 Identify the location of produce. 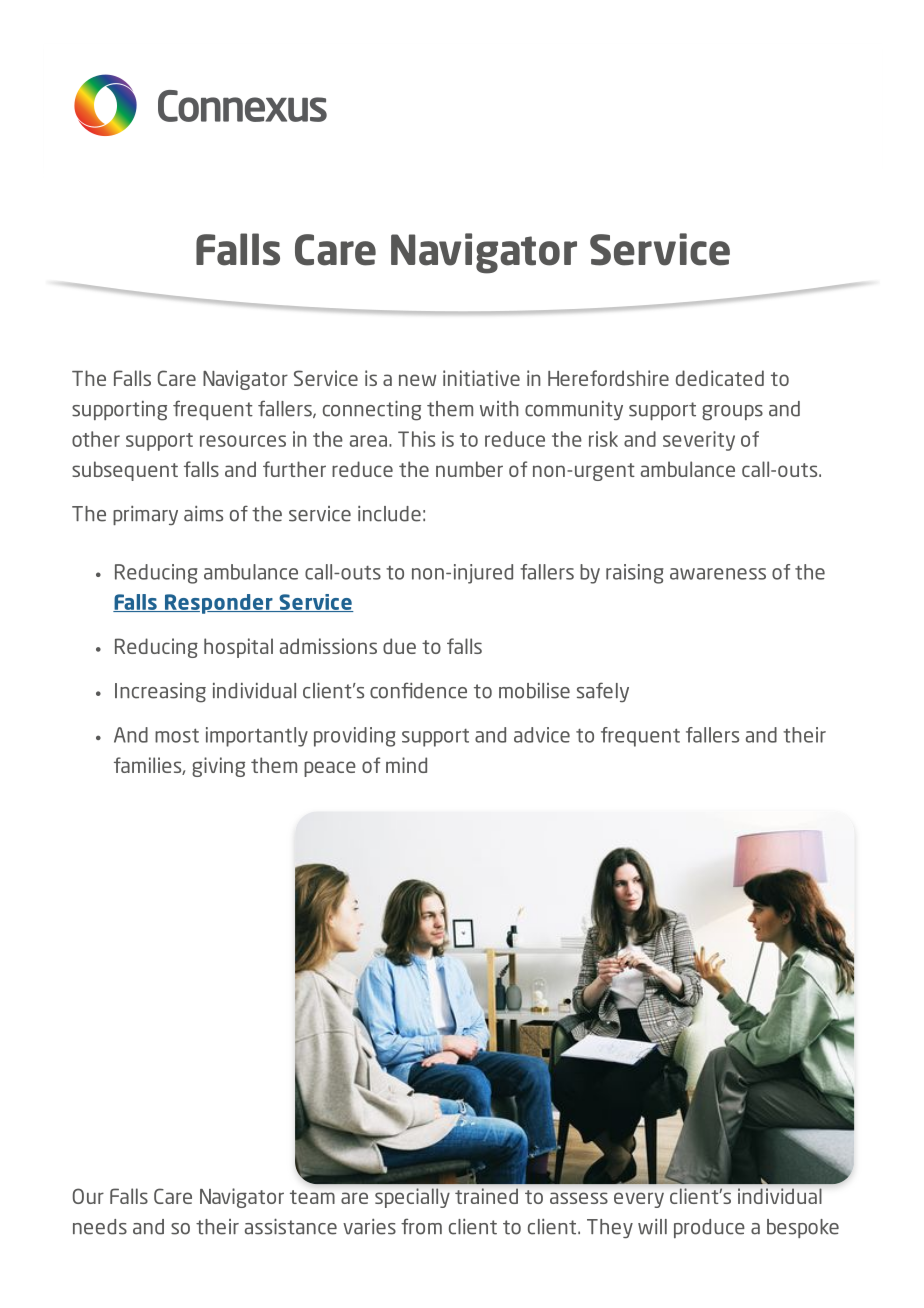
(709, 1228).
